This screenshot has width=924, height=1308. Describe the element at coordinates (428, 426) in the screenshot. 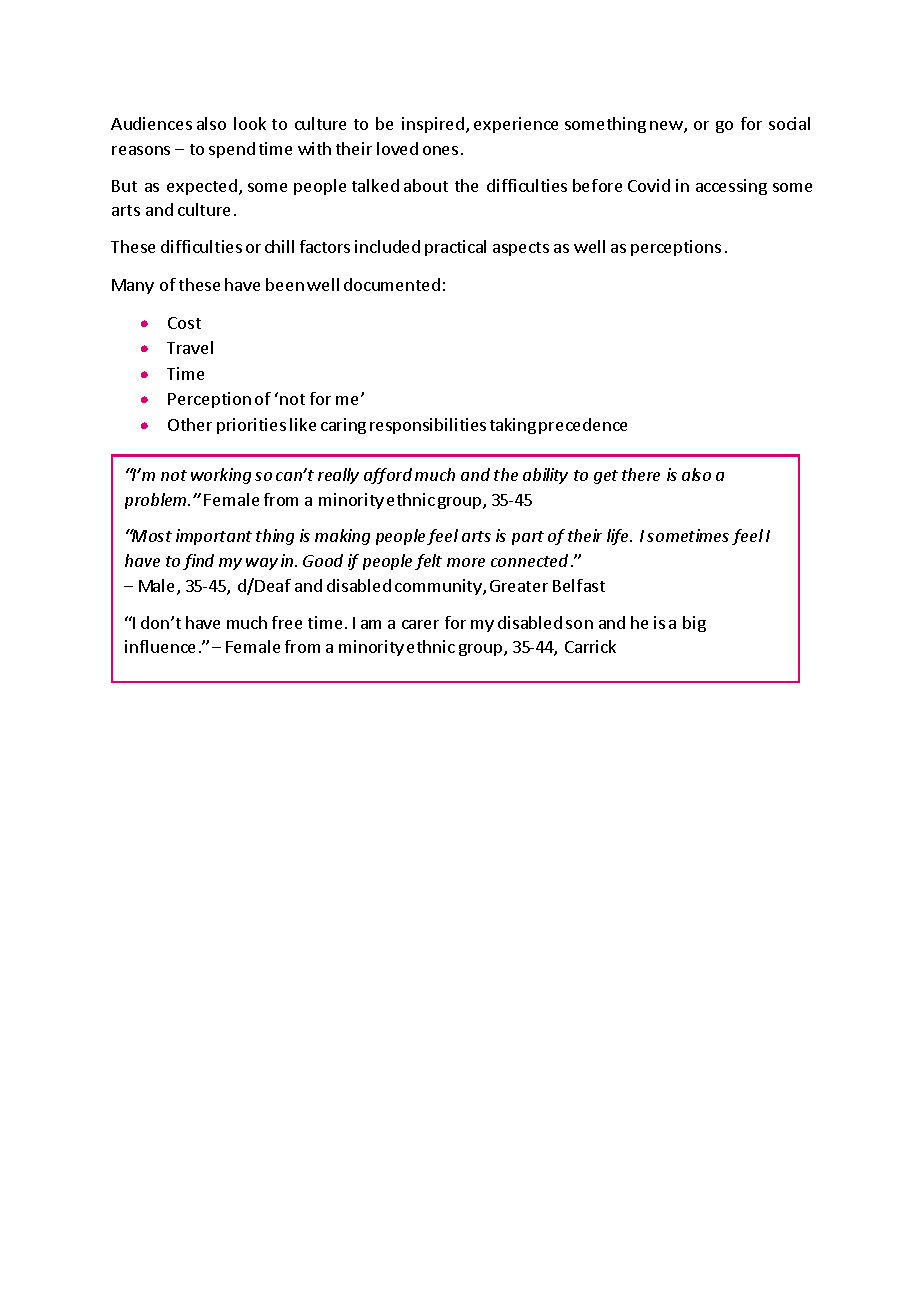

I see `responsibilities` at that location.
